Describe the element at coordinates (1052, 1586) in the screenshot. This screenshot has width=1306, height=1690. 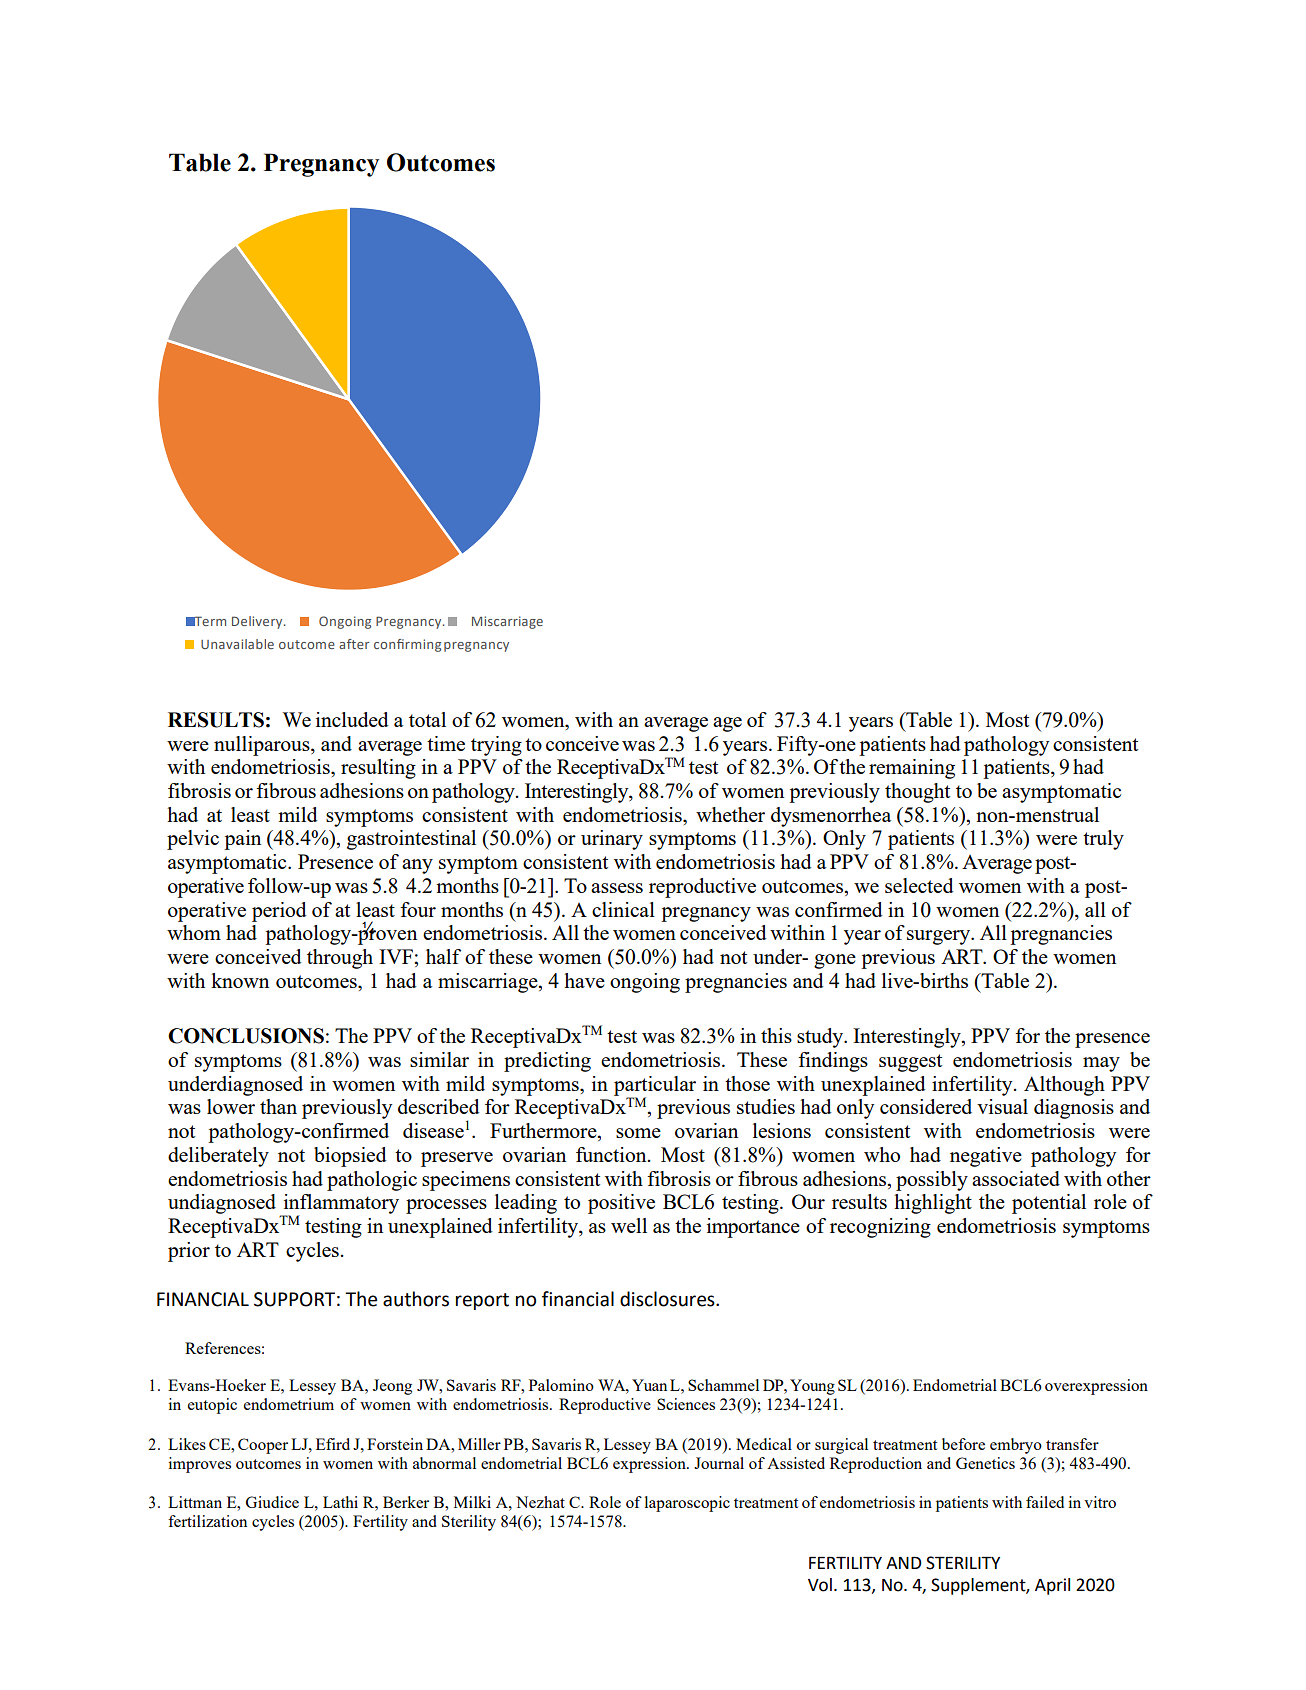
I see `April` at that location.
